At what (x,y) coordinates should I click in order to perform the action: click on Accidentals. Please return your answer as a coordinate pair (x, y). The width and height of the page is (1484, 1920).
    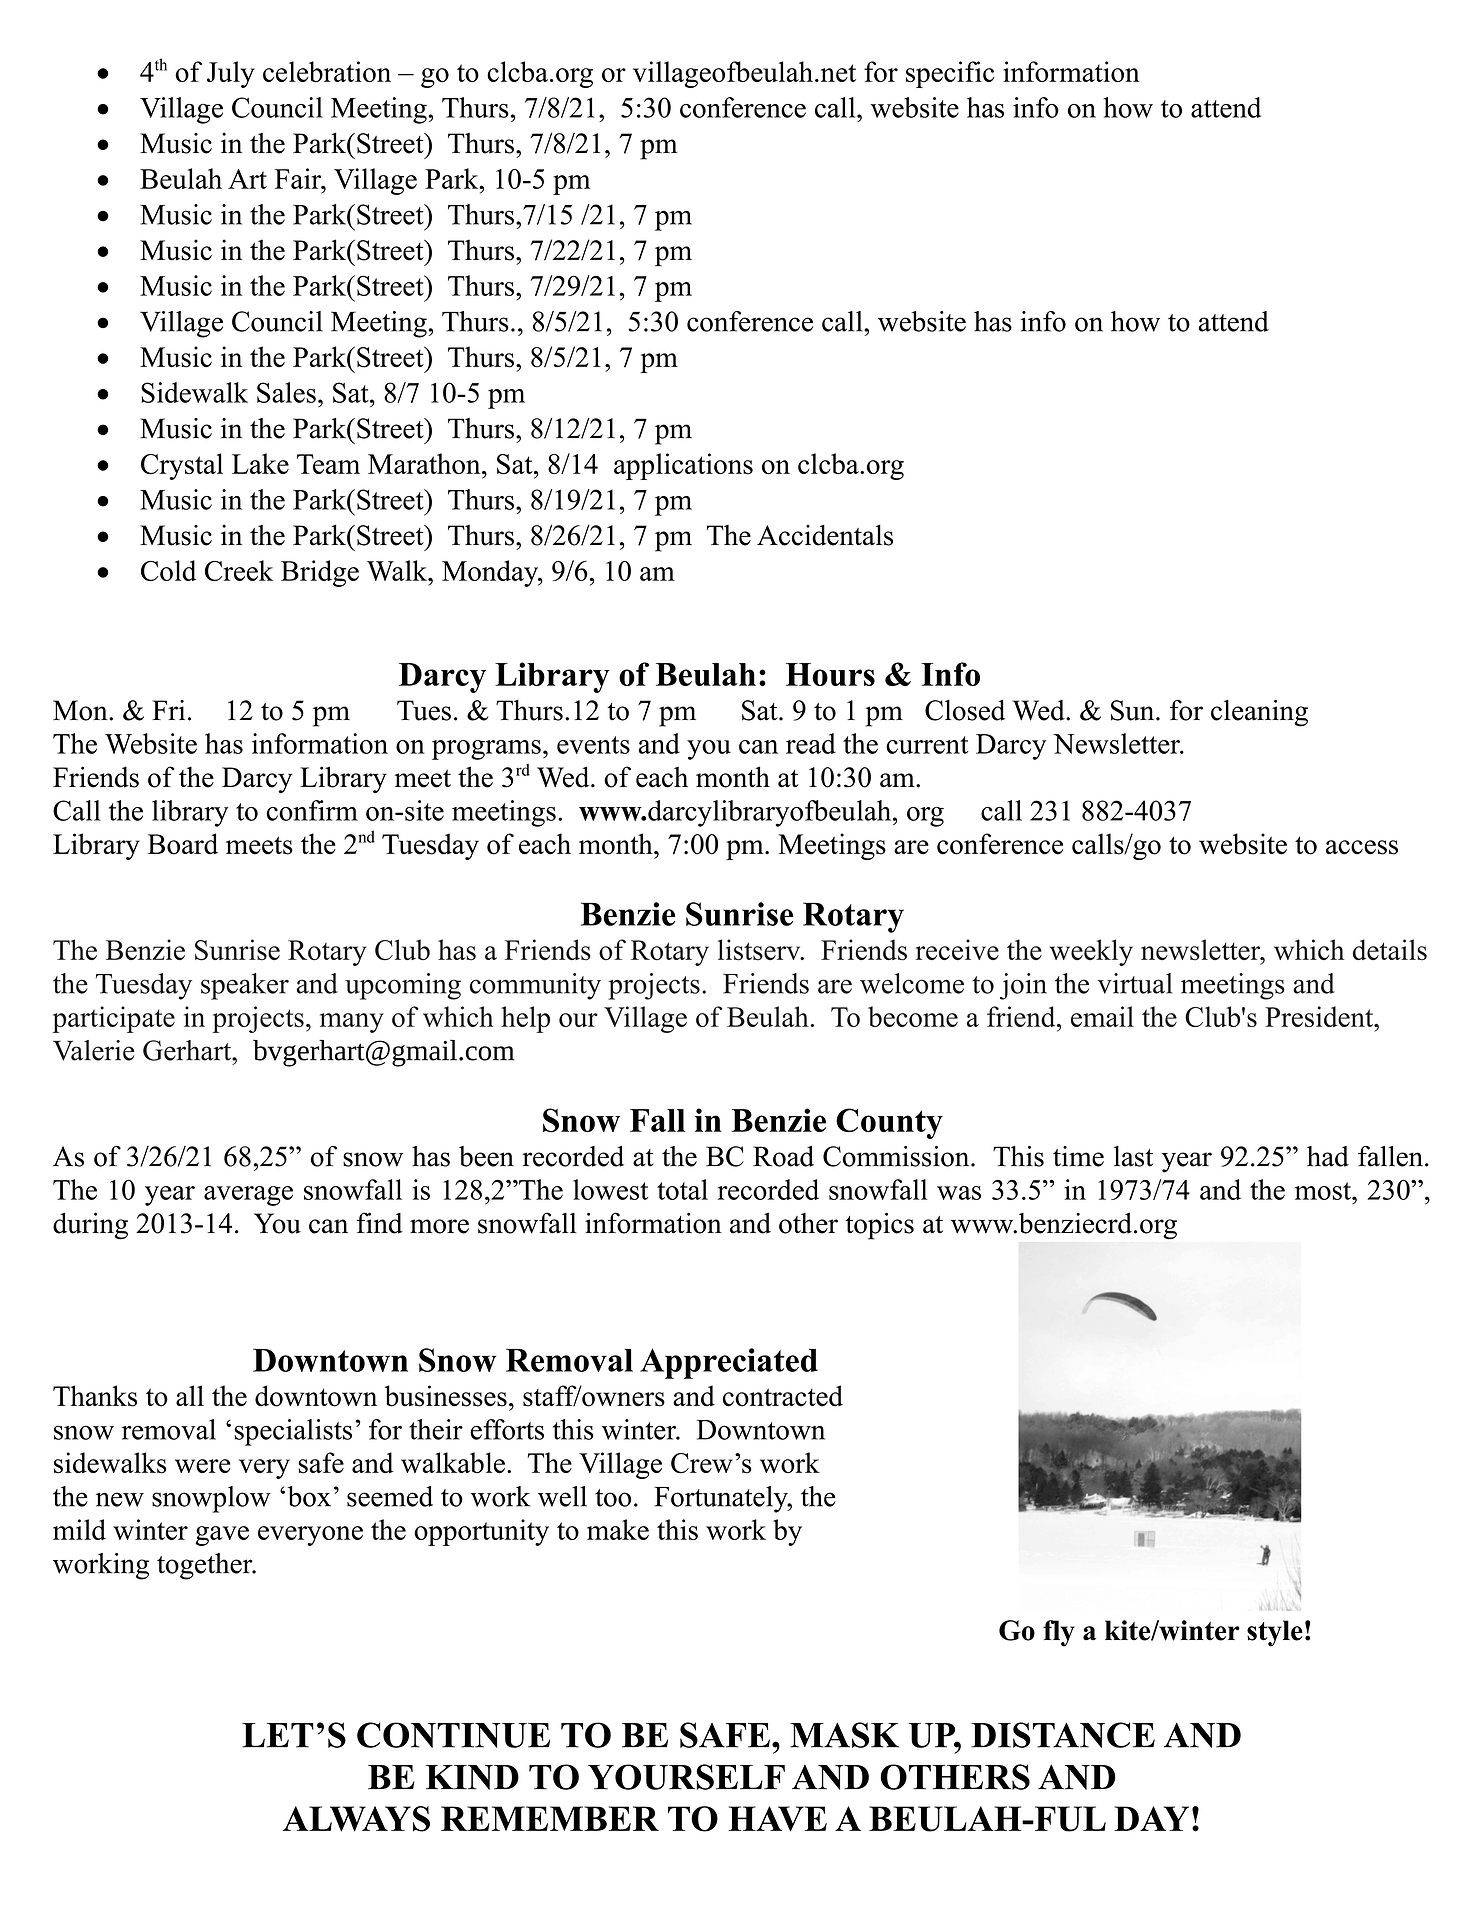
    Looking at the image, I should click on (825, 535).
